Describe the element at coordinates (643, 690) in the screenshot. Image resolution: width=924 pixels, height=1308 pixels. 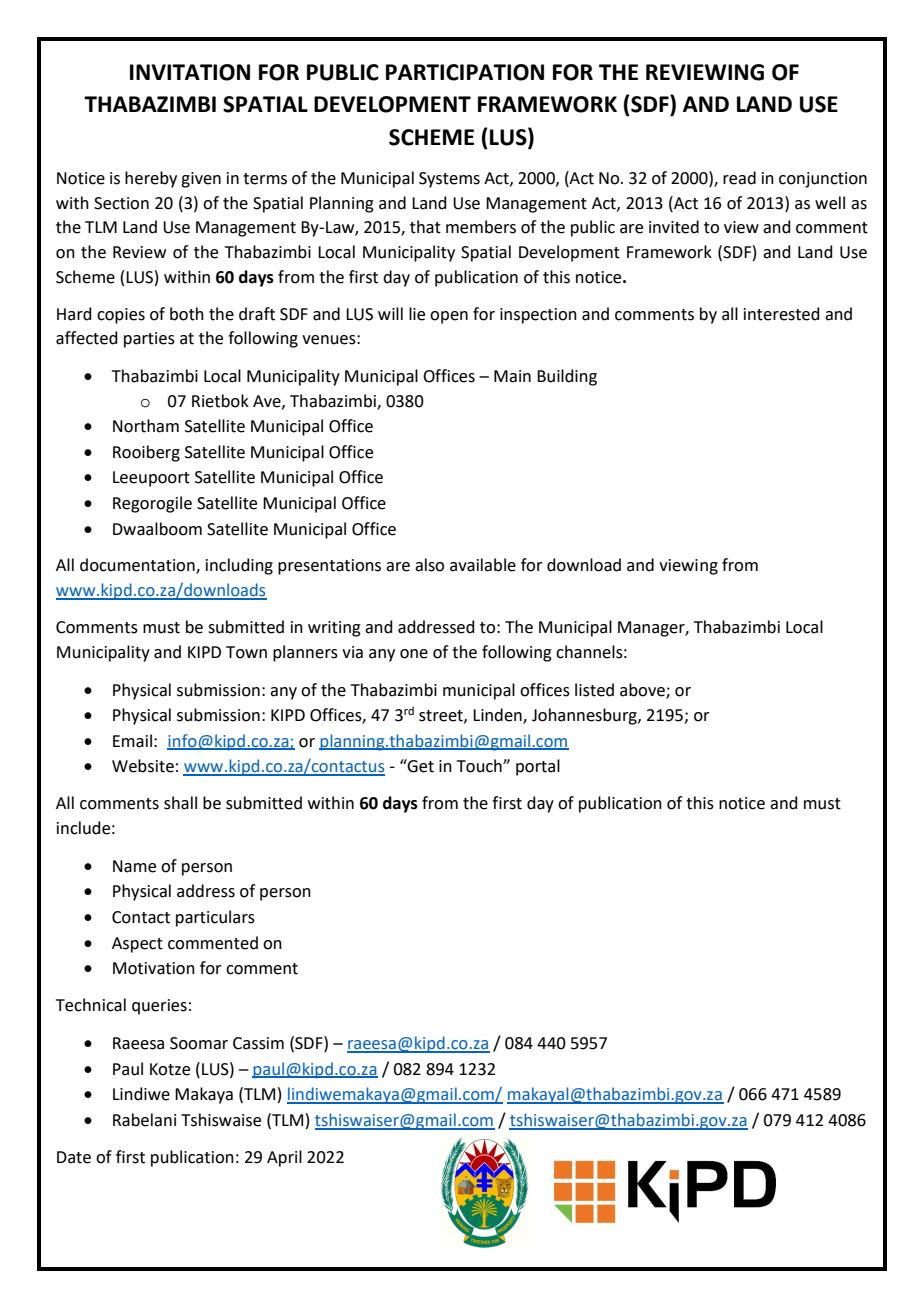
I see `above` at that location.
